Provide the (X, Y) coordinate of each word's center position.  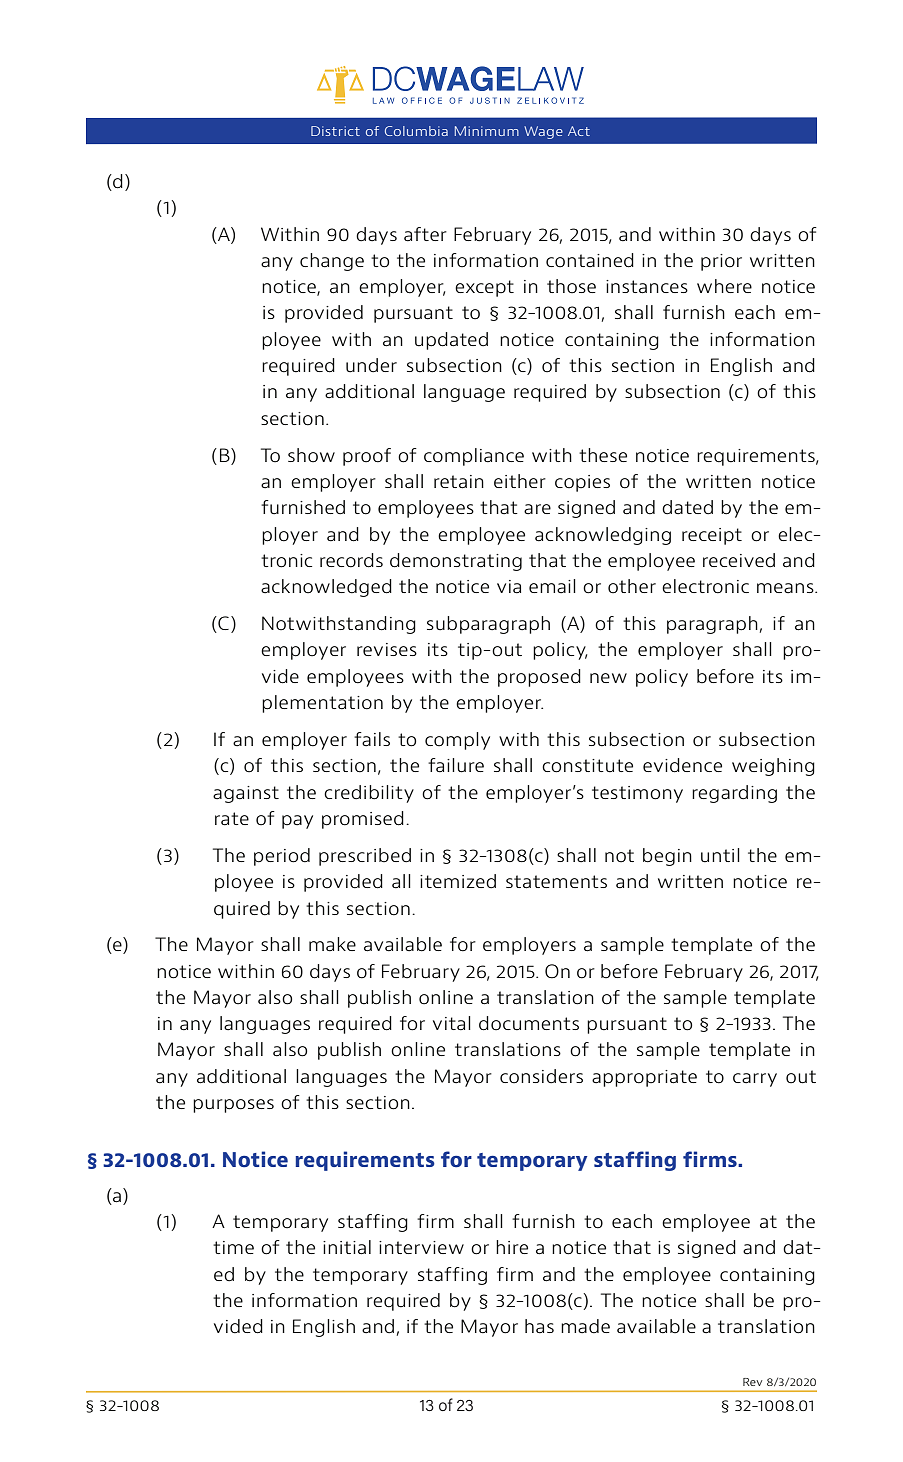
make (332, 944)
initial (347, 1247)
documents (529, 1023)
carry (755, 1080)
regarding (734, 794)
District (335, 131)
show (311, 455)
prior (721, 262)
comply (457, 741)
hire (512, 1247)
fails (372, 739)
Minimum (487, 131)
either (520, 481)
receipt (712, 536)
